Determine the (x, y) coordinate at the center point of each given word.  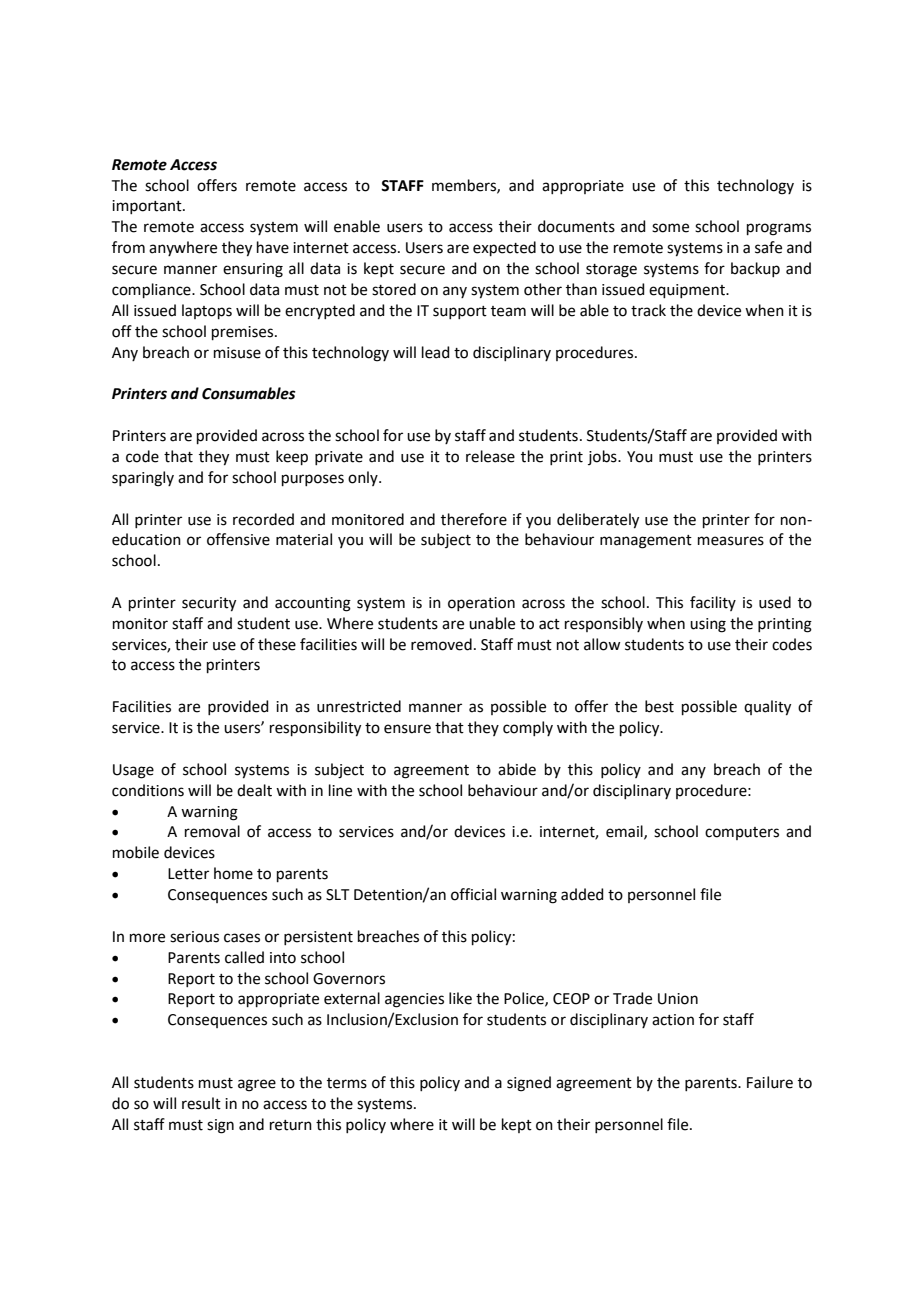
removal (212, 831)
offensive (238, 539)
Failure (770, 1082)
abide (517, 769)
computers (742, 833)
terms (347, 1083)
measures (731, 541)
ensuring (253, 270)
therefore (474, 519)
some (670, 228)
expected (504, 248)
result (201, 1103)
